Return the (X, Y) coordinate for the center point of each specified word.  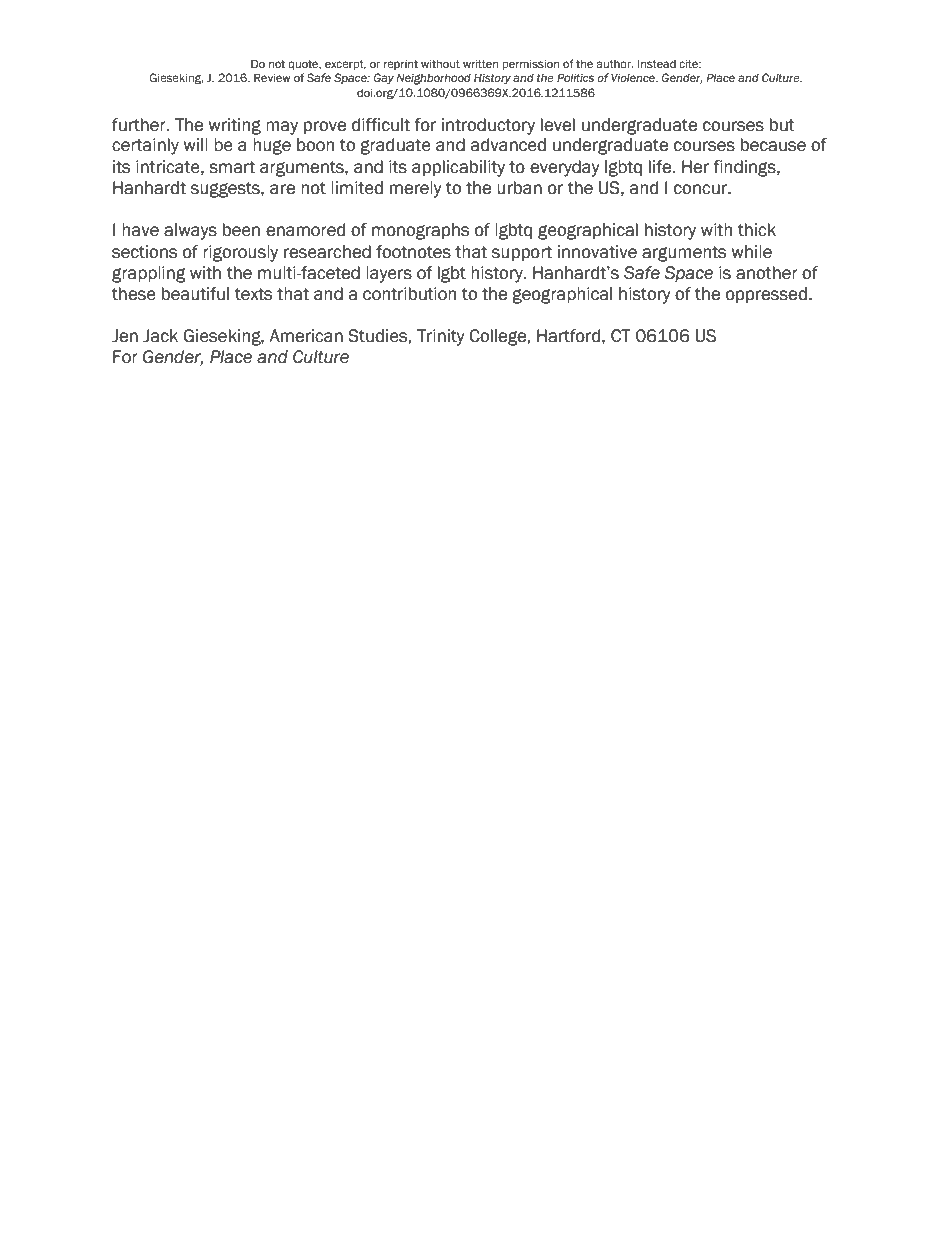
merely (416, 189)
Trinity (441, 337)
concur (701, 189)
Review (272, 77)
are (282, 189)
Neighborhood (433, 79)
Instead (657, 64)
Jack (160, 336)
